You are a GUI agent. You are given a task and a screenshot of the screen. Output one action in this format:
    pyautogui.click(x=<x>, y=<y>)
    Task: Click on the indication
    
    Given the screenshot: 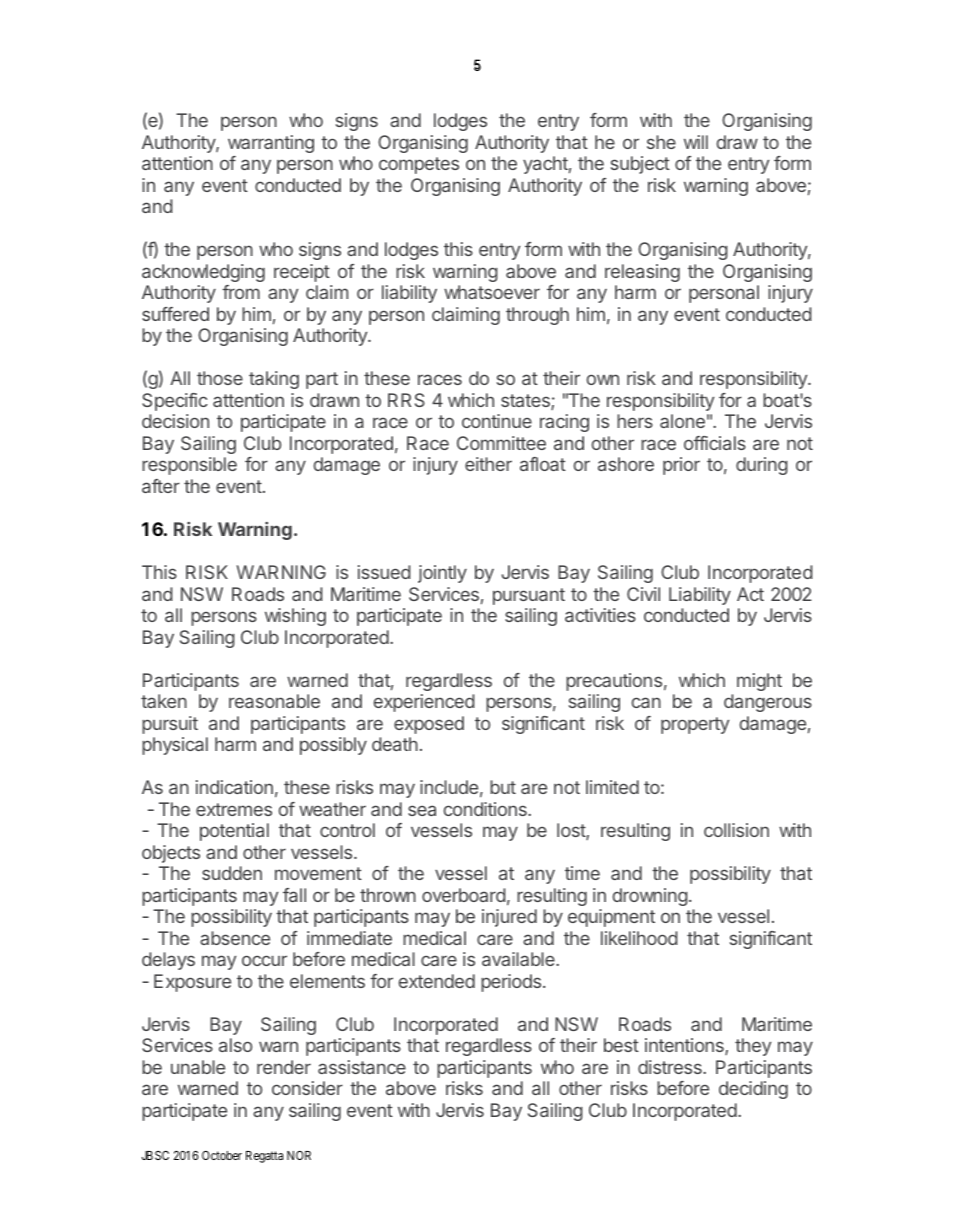 What is the action you would take?
    pyautogui.click(x=234, y=787)
